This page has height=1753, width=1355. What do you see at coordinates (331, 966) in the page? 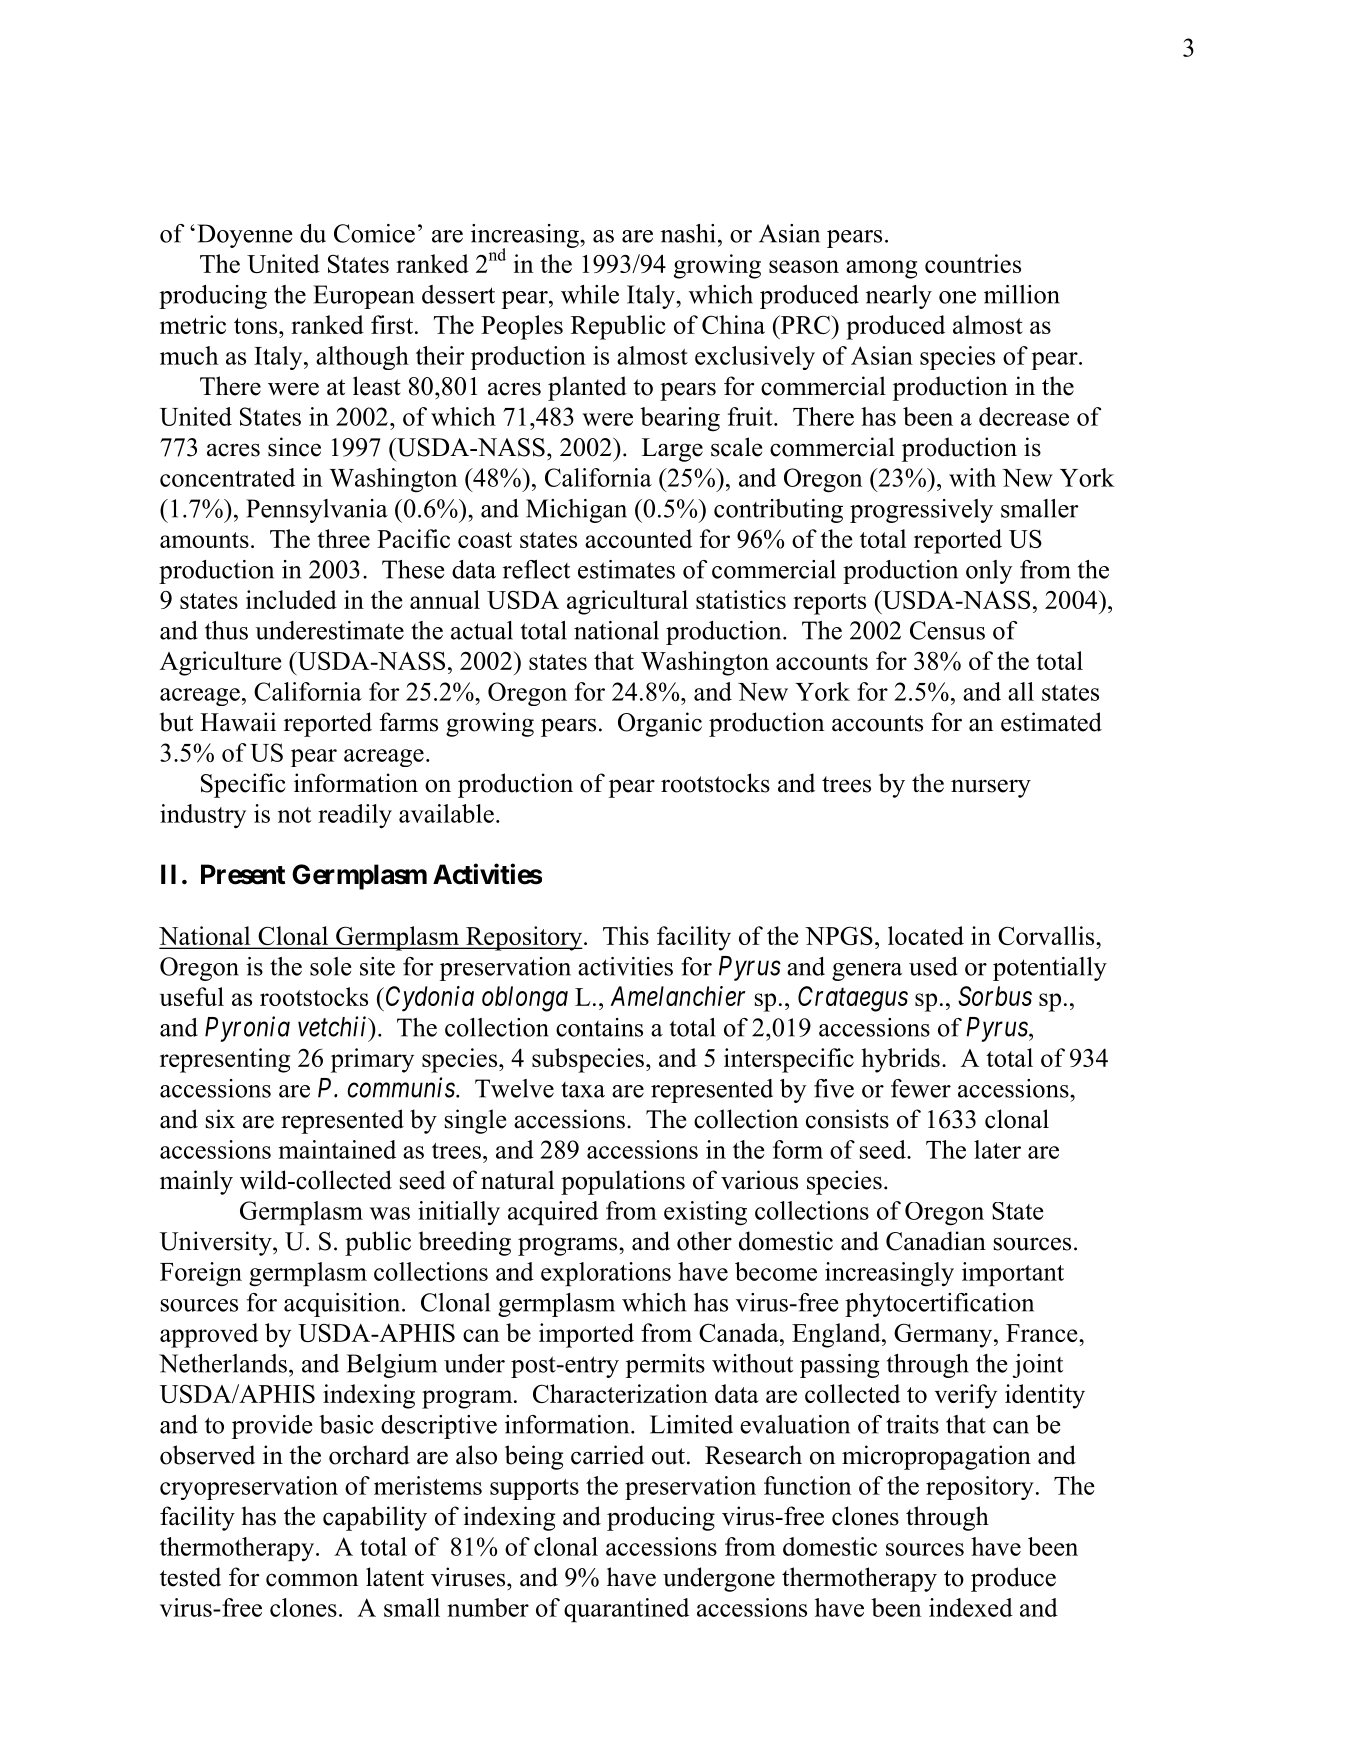
I see `sole` at bounding box center [331, 966].
